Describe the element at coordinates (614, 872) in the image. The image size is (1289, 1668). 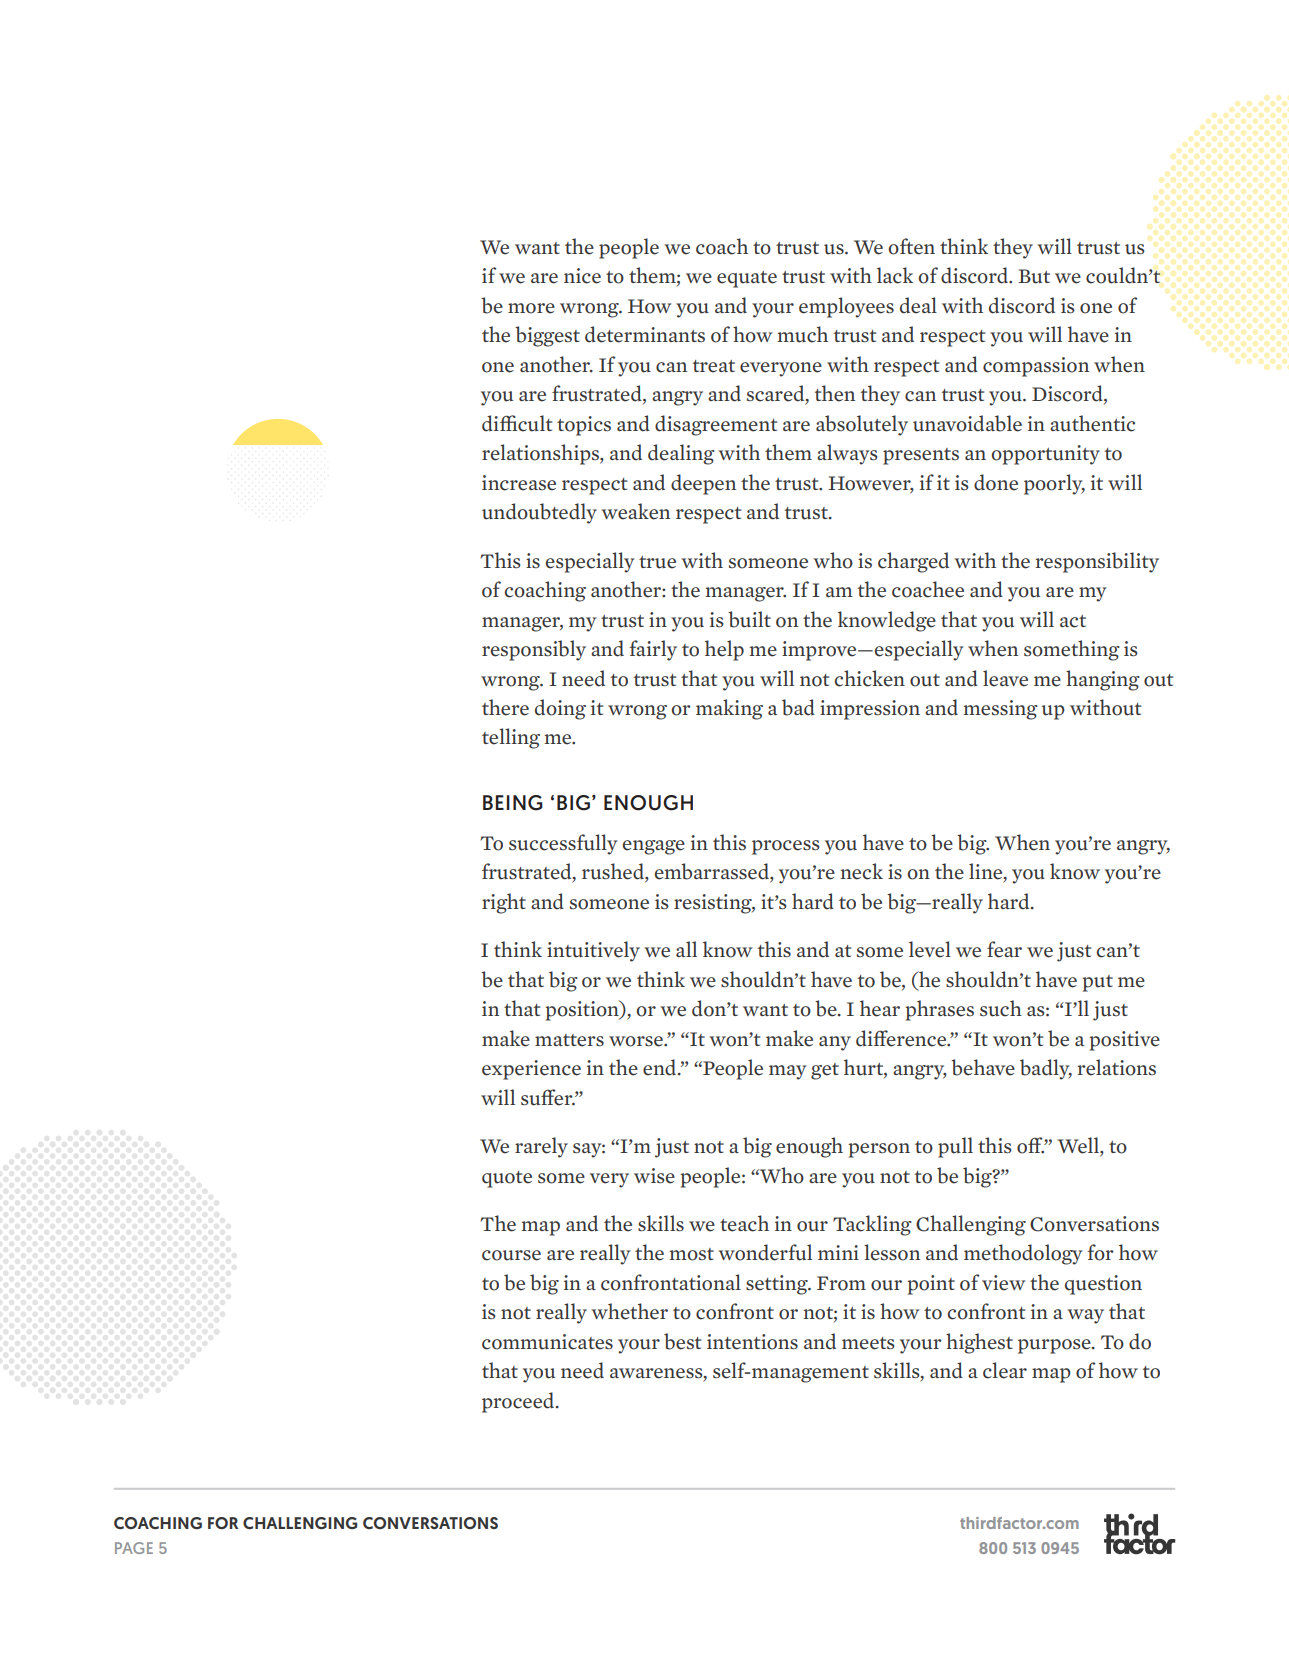
I see `rushed` at that location.
